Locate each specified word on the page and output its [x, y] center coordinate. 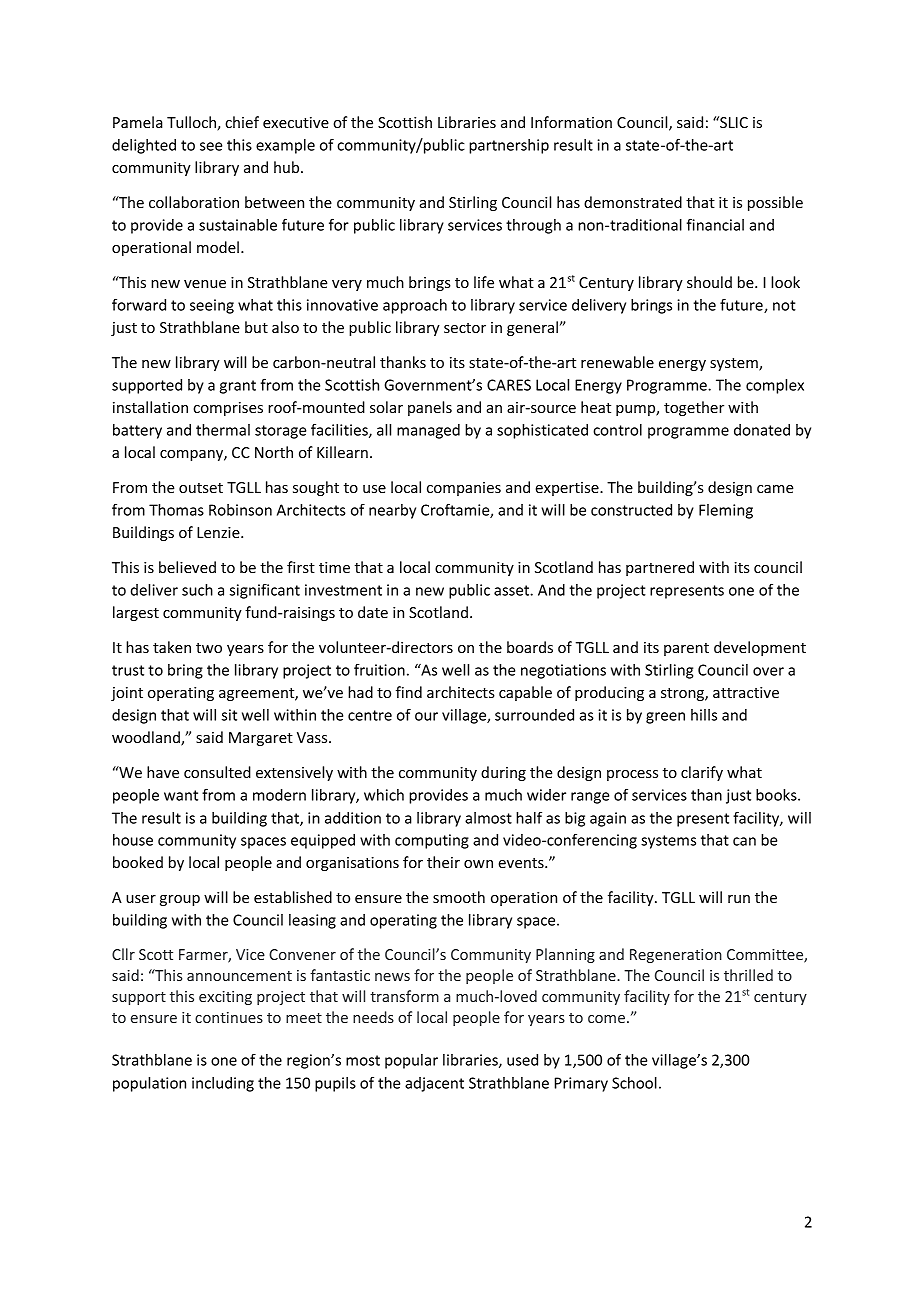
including [223, 1084]
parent [686, 649]
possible [775, 203]
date [373, 612]
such [197, 590]
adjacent [434, 1084]
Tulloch [192, 123]
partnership [509, 146]
